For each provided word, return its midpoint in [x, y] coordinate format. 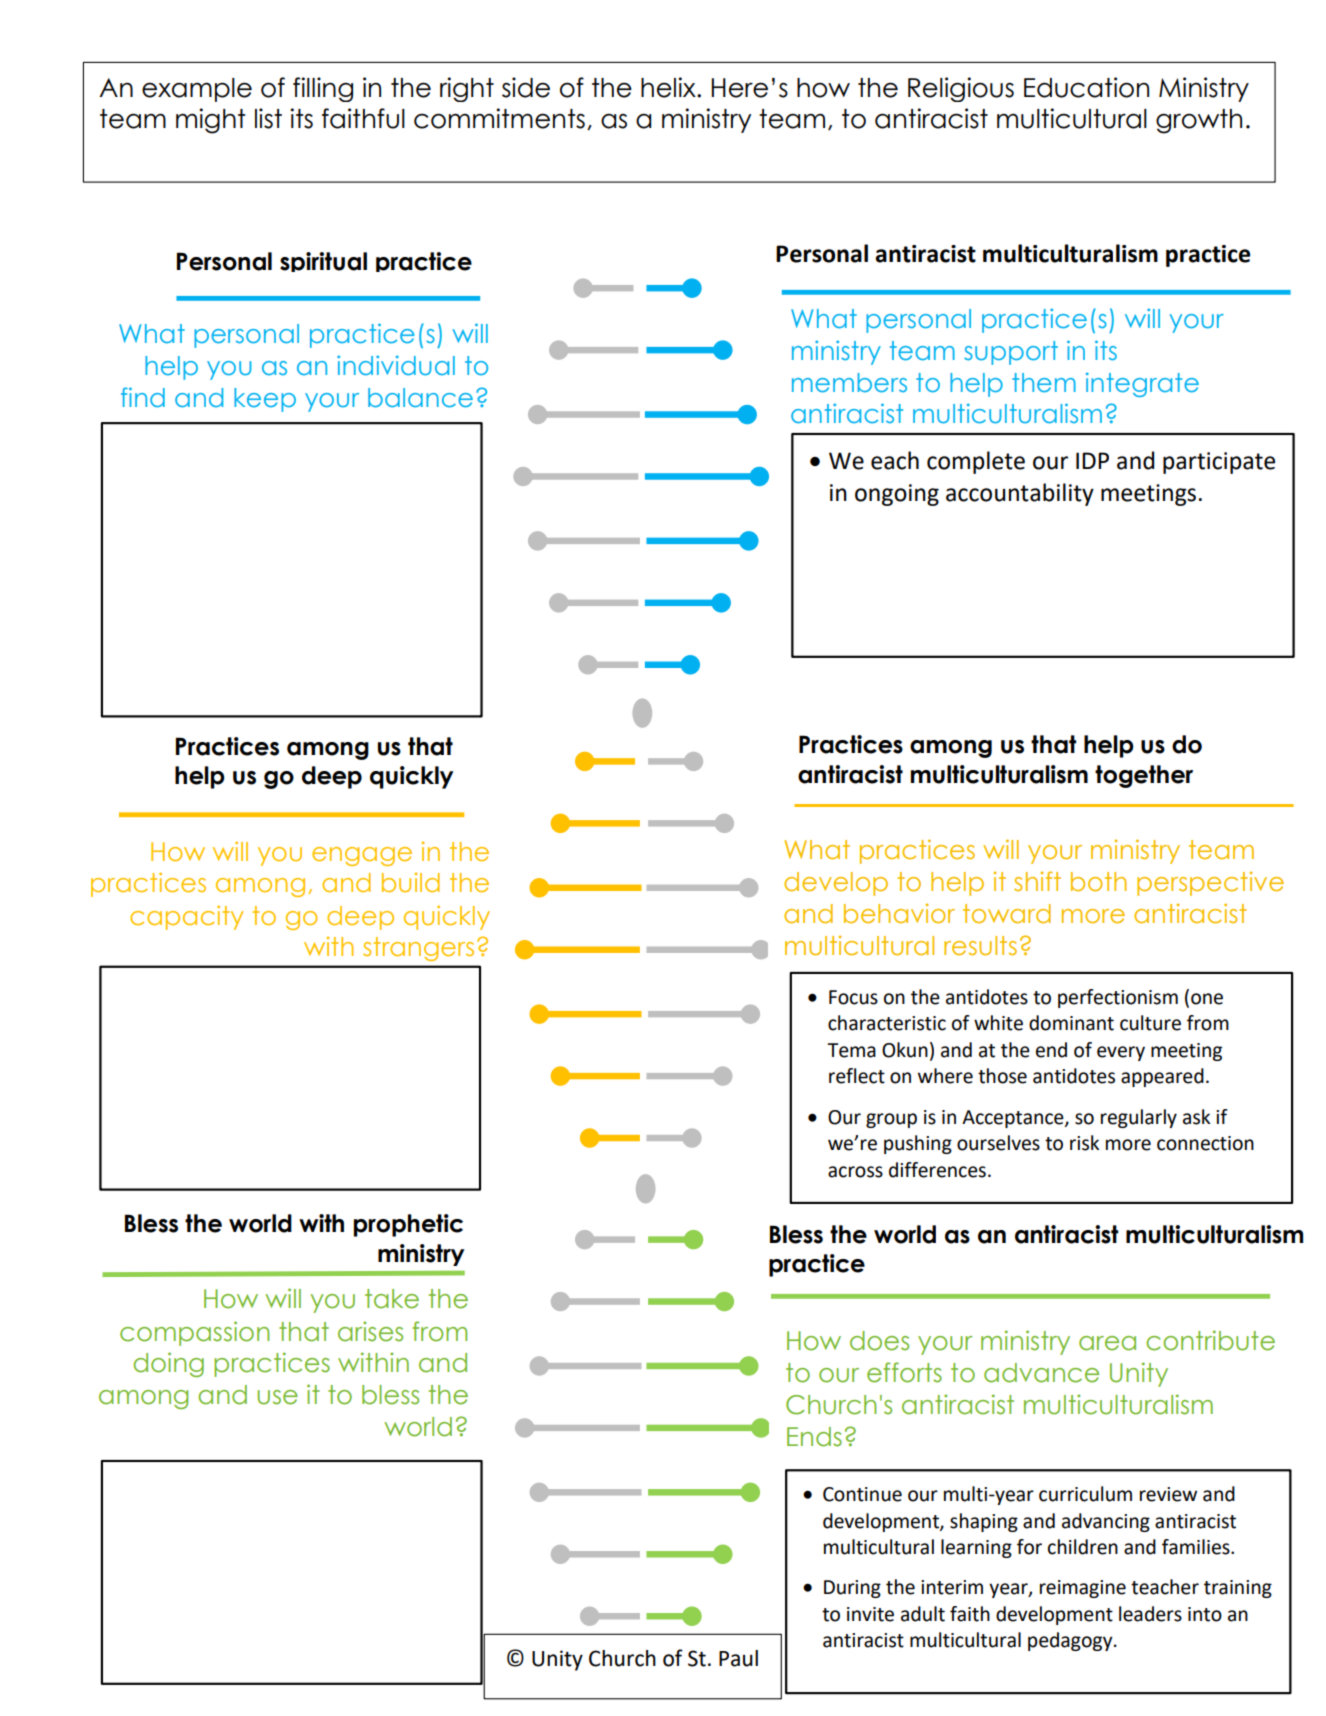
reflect [857, 1076]
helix [669, 87]
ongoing [897, 495]
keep [265, 400]
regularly [1139, 1118]
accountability [1020, 494]
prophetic [408, 1225]
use [277, 1397]
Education [1086, 87]
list [268, 118]
